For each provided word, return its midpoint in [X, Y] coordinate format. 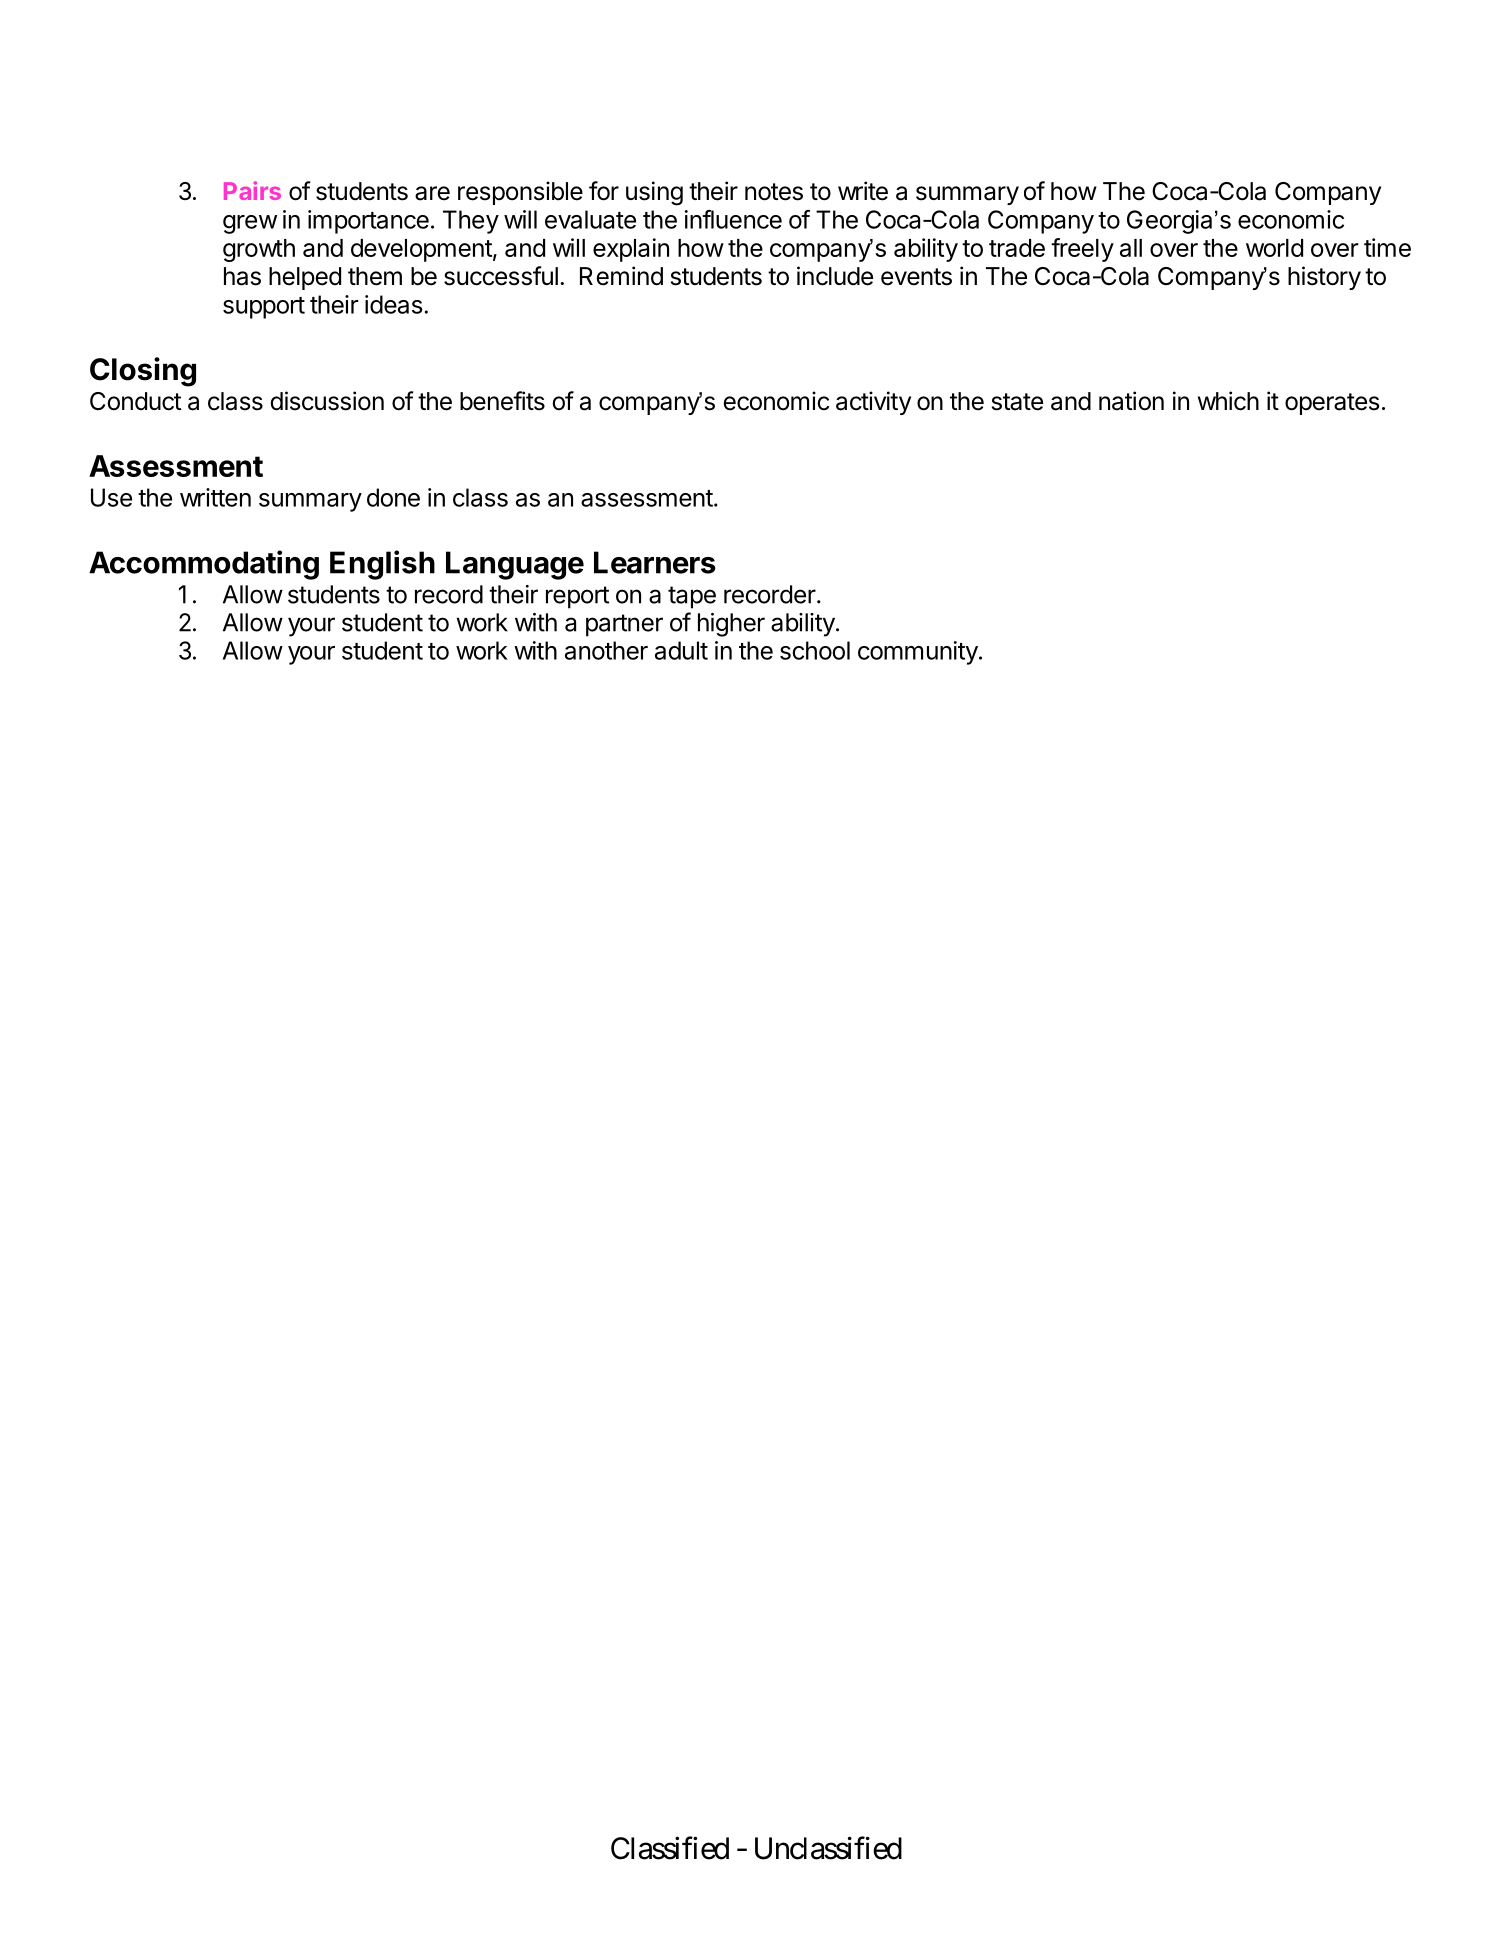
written [215, 497]
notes [774, 192]
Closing [143, 372]
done [393, 497]
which [1228, 401]
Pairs [252, 190]
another [606, 650]
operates [1332, 404]
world [1274, 248]
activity [873, 403]
